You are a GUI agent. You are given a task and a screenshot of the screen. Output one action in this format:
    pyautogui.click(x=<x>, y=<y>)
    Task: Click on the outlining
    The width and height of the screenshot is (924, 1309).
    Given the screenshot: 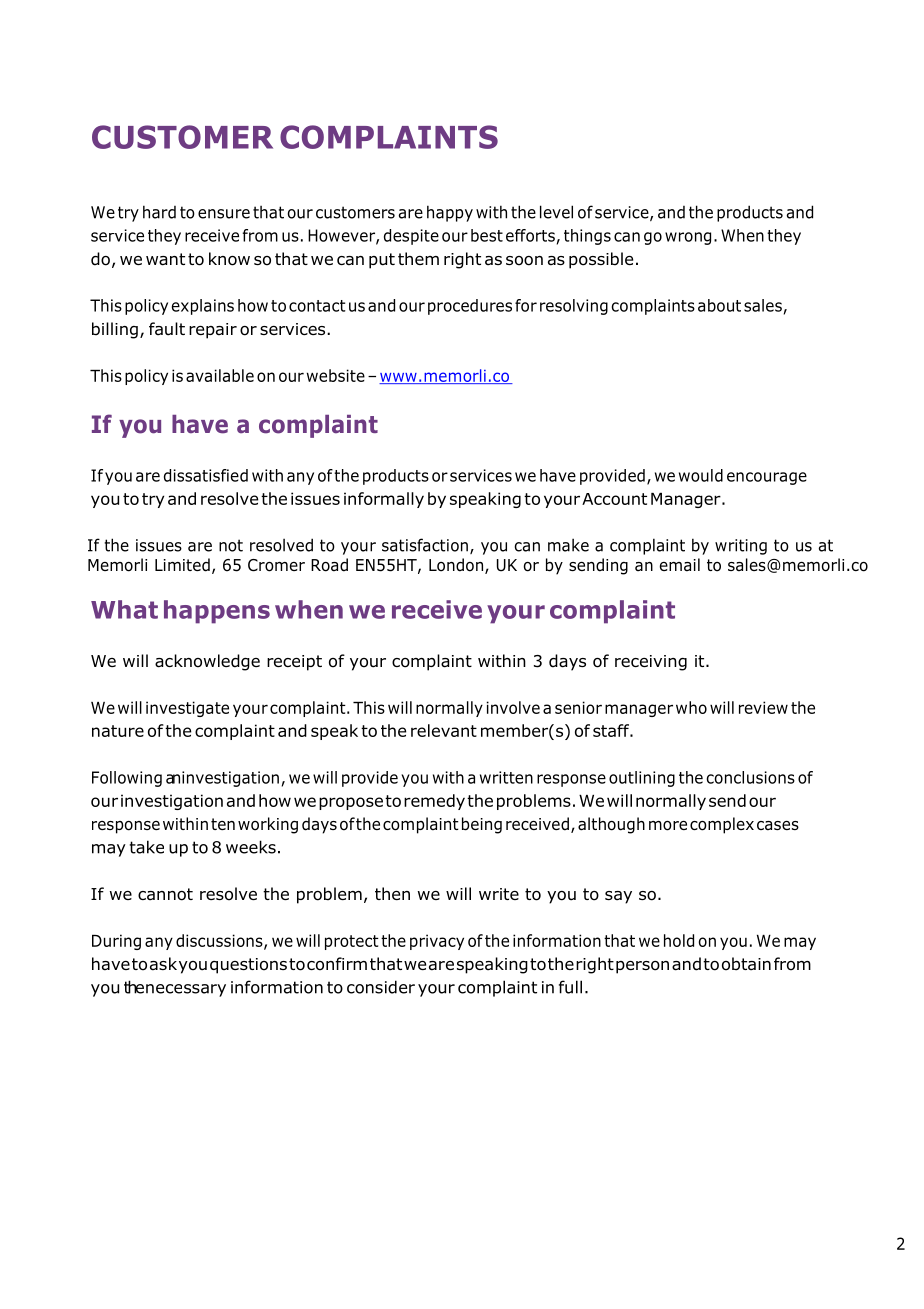 What is the action you would take?
    pyautogui.click(x=642, y=779)
